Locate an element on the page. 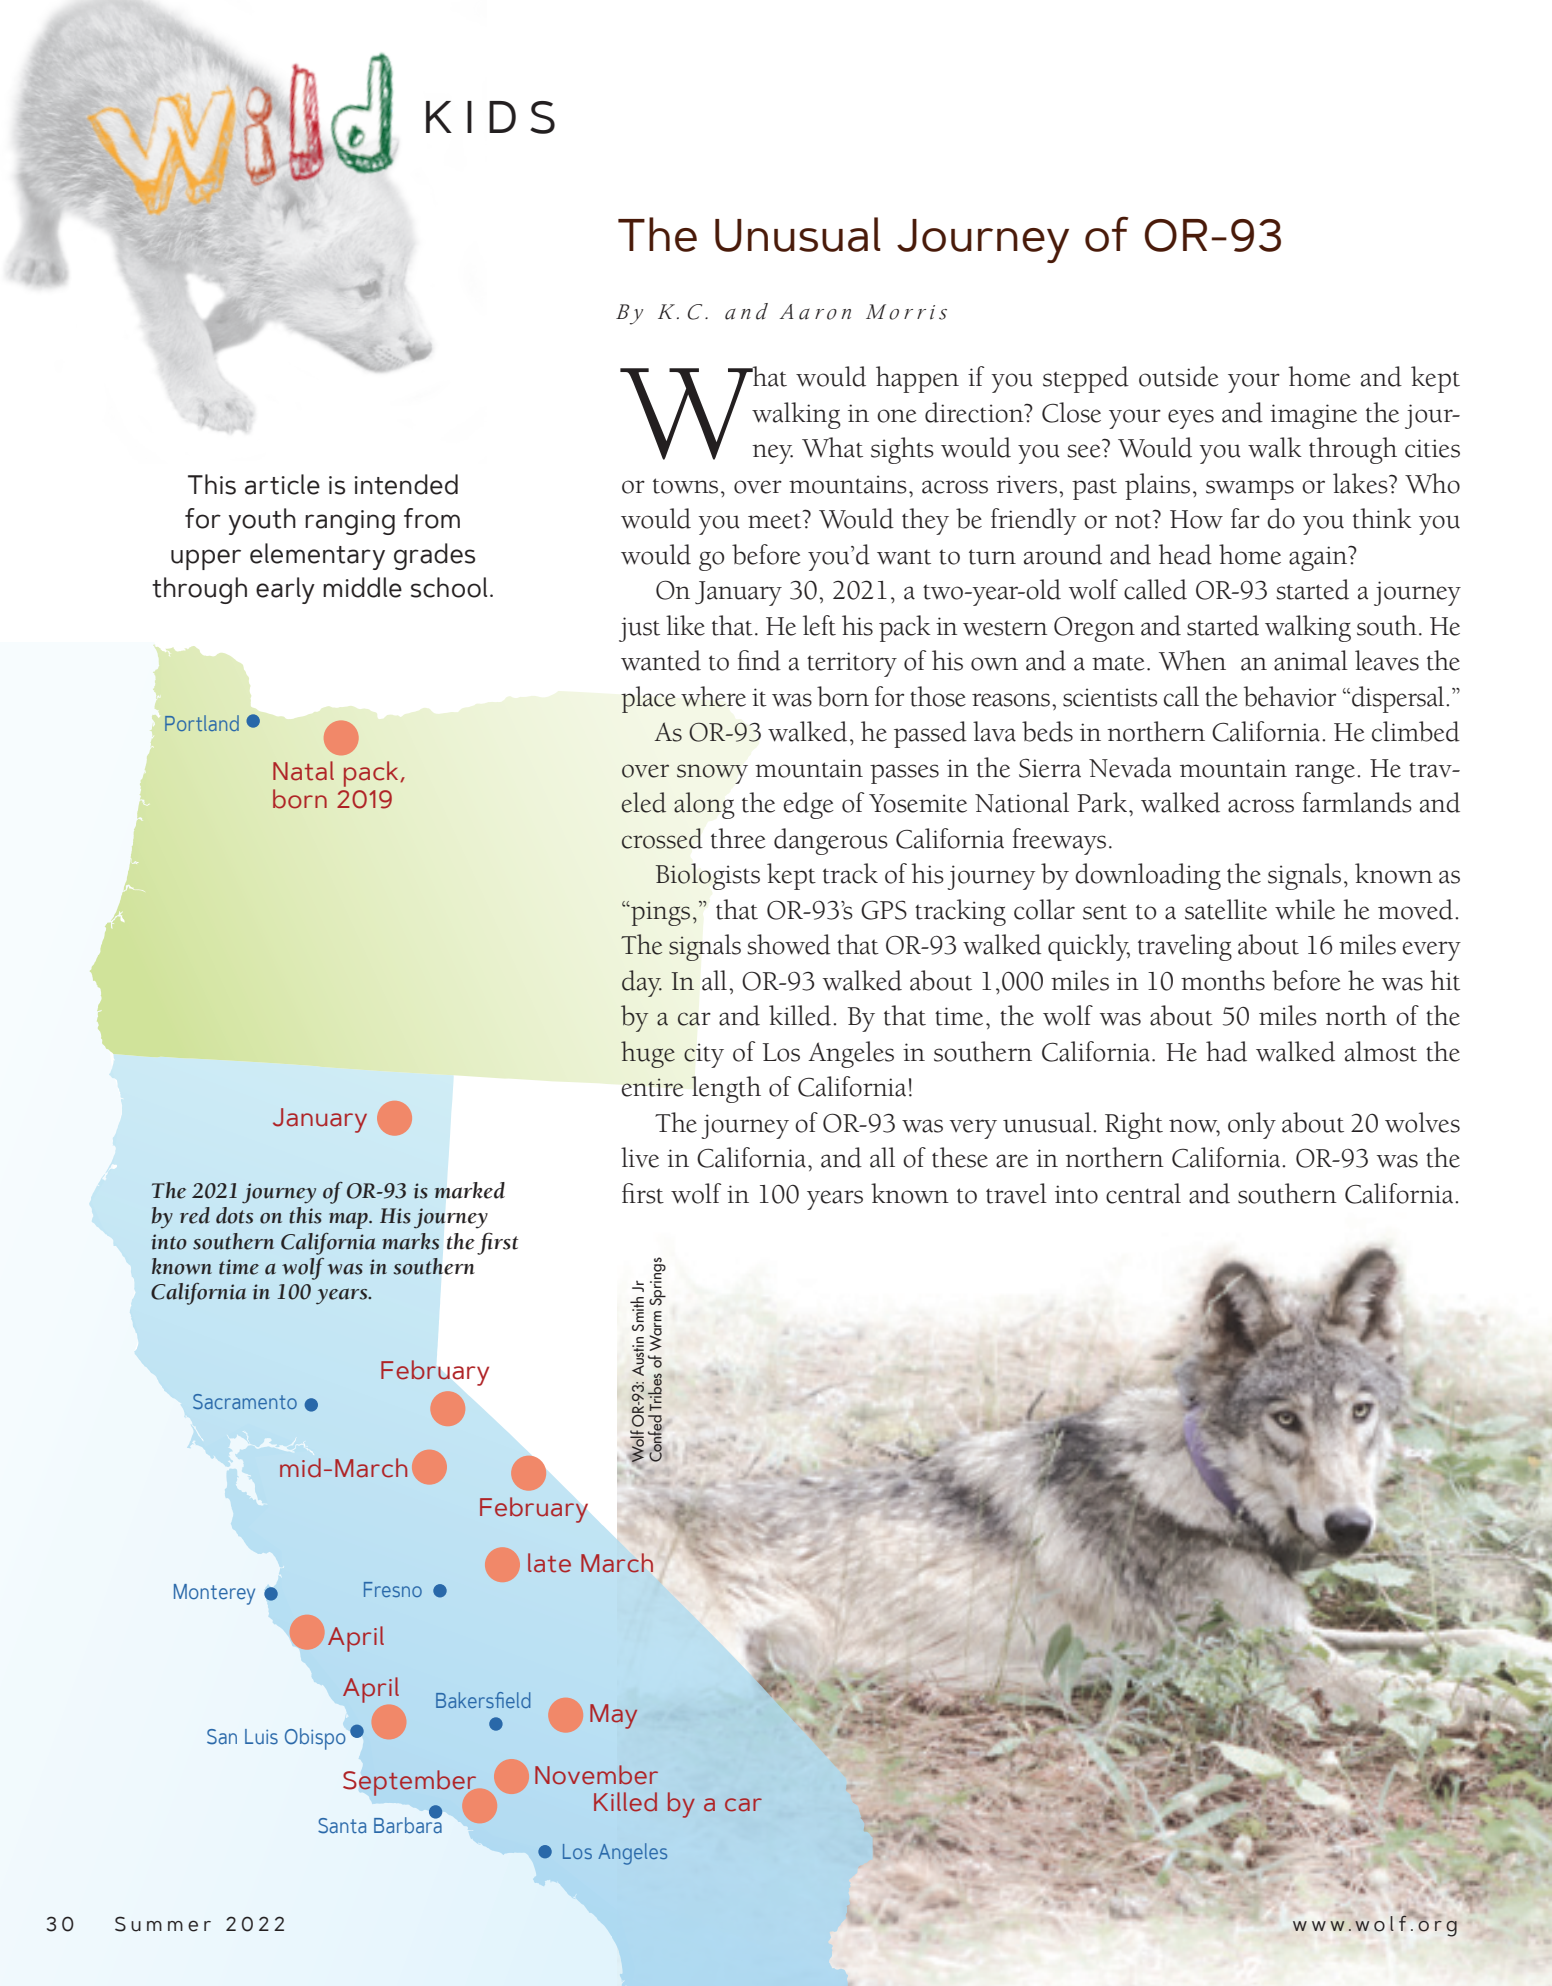 Image resolution: width=1552 pixels, height=1986 pixels. late is located at coordinates (549, 1563).
